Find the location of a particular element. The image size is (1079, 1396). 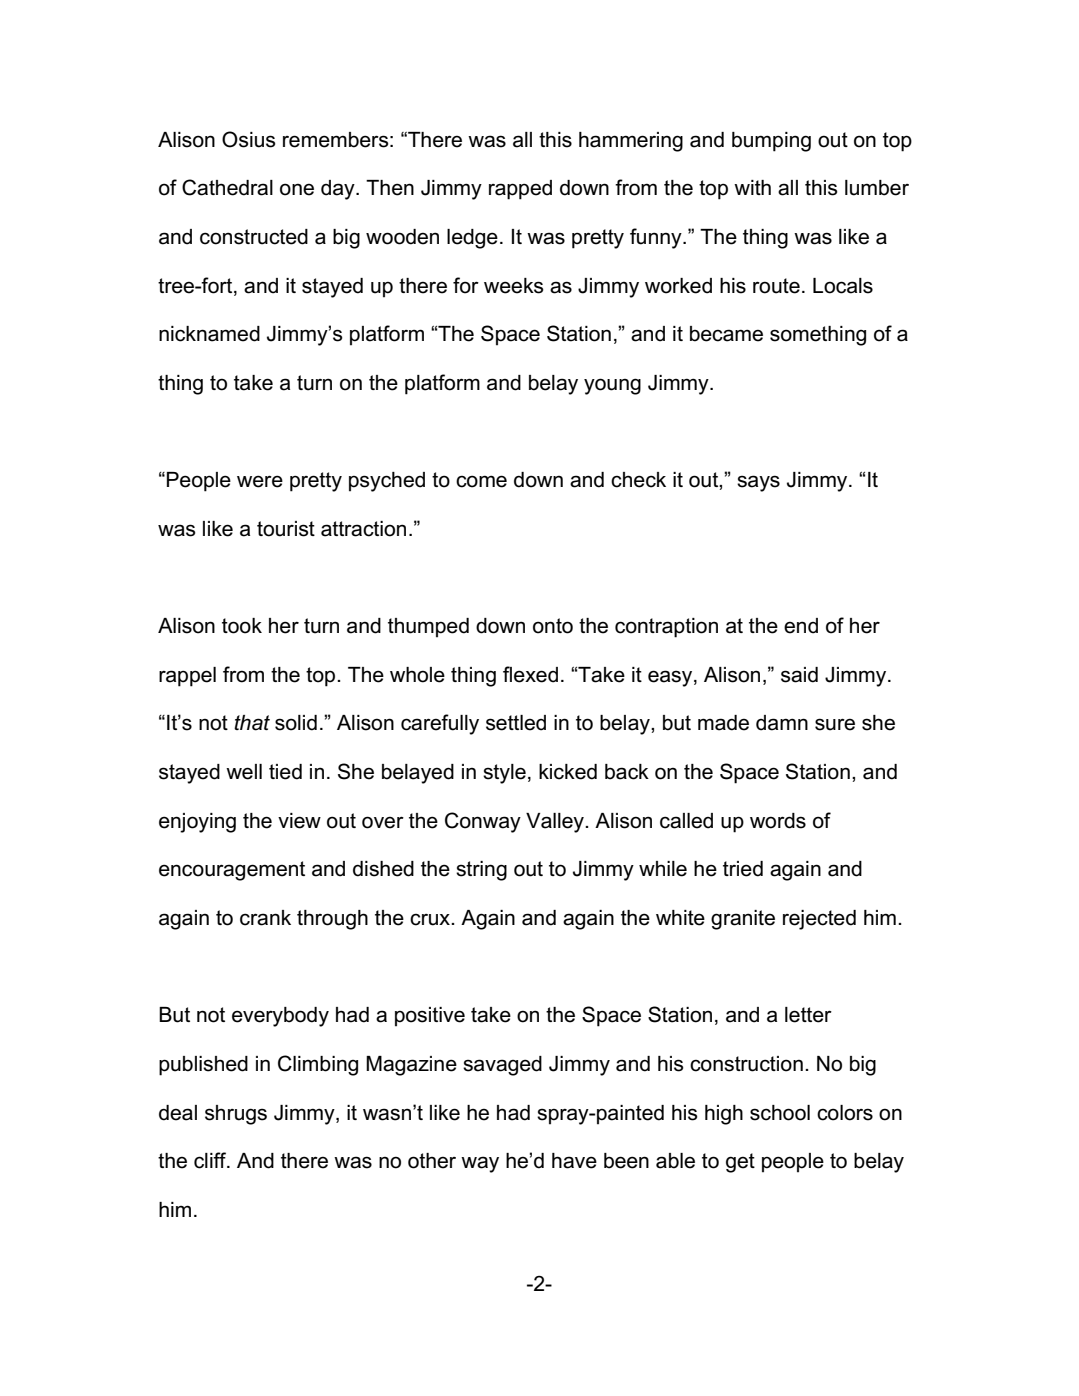

were is located at coordinates (260, 481).
